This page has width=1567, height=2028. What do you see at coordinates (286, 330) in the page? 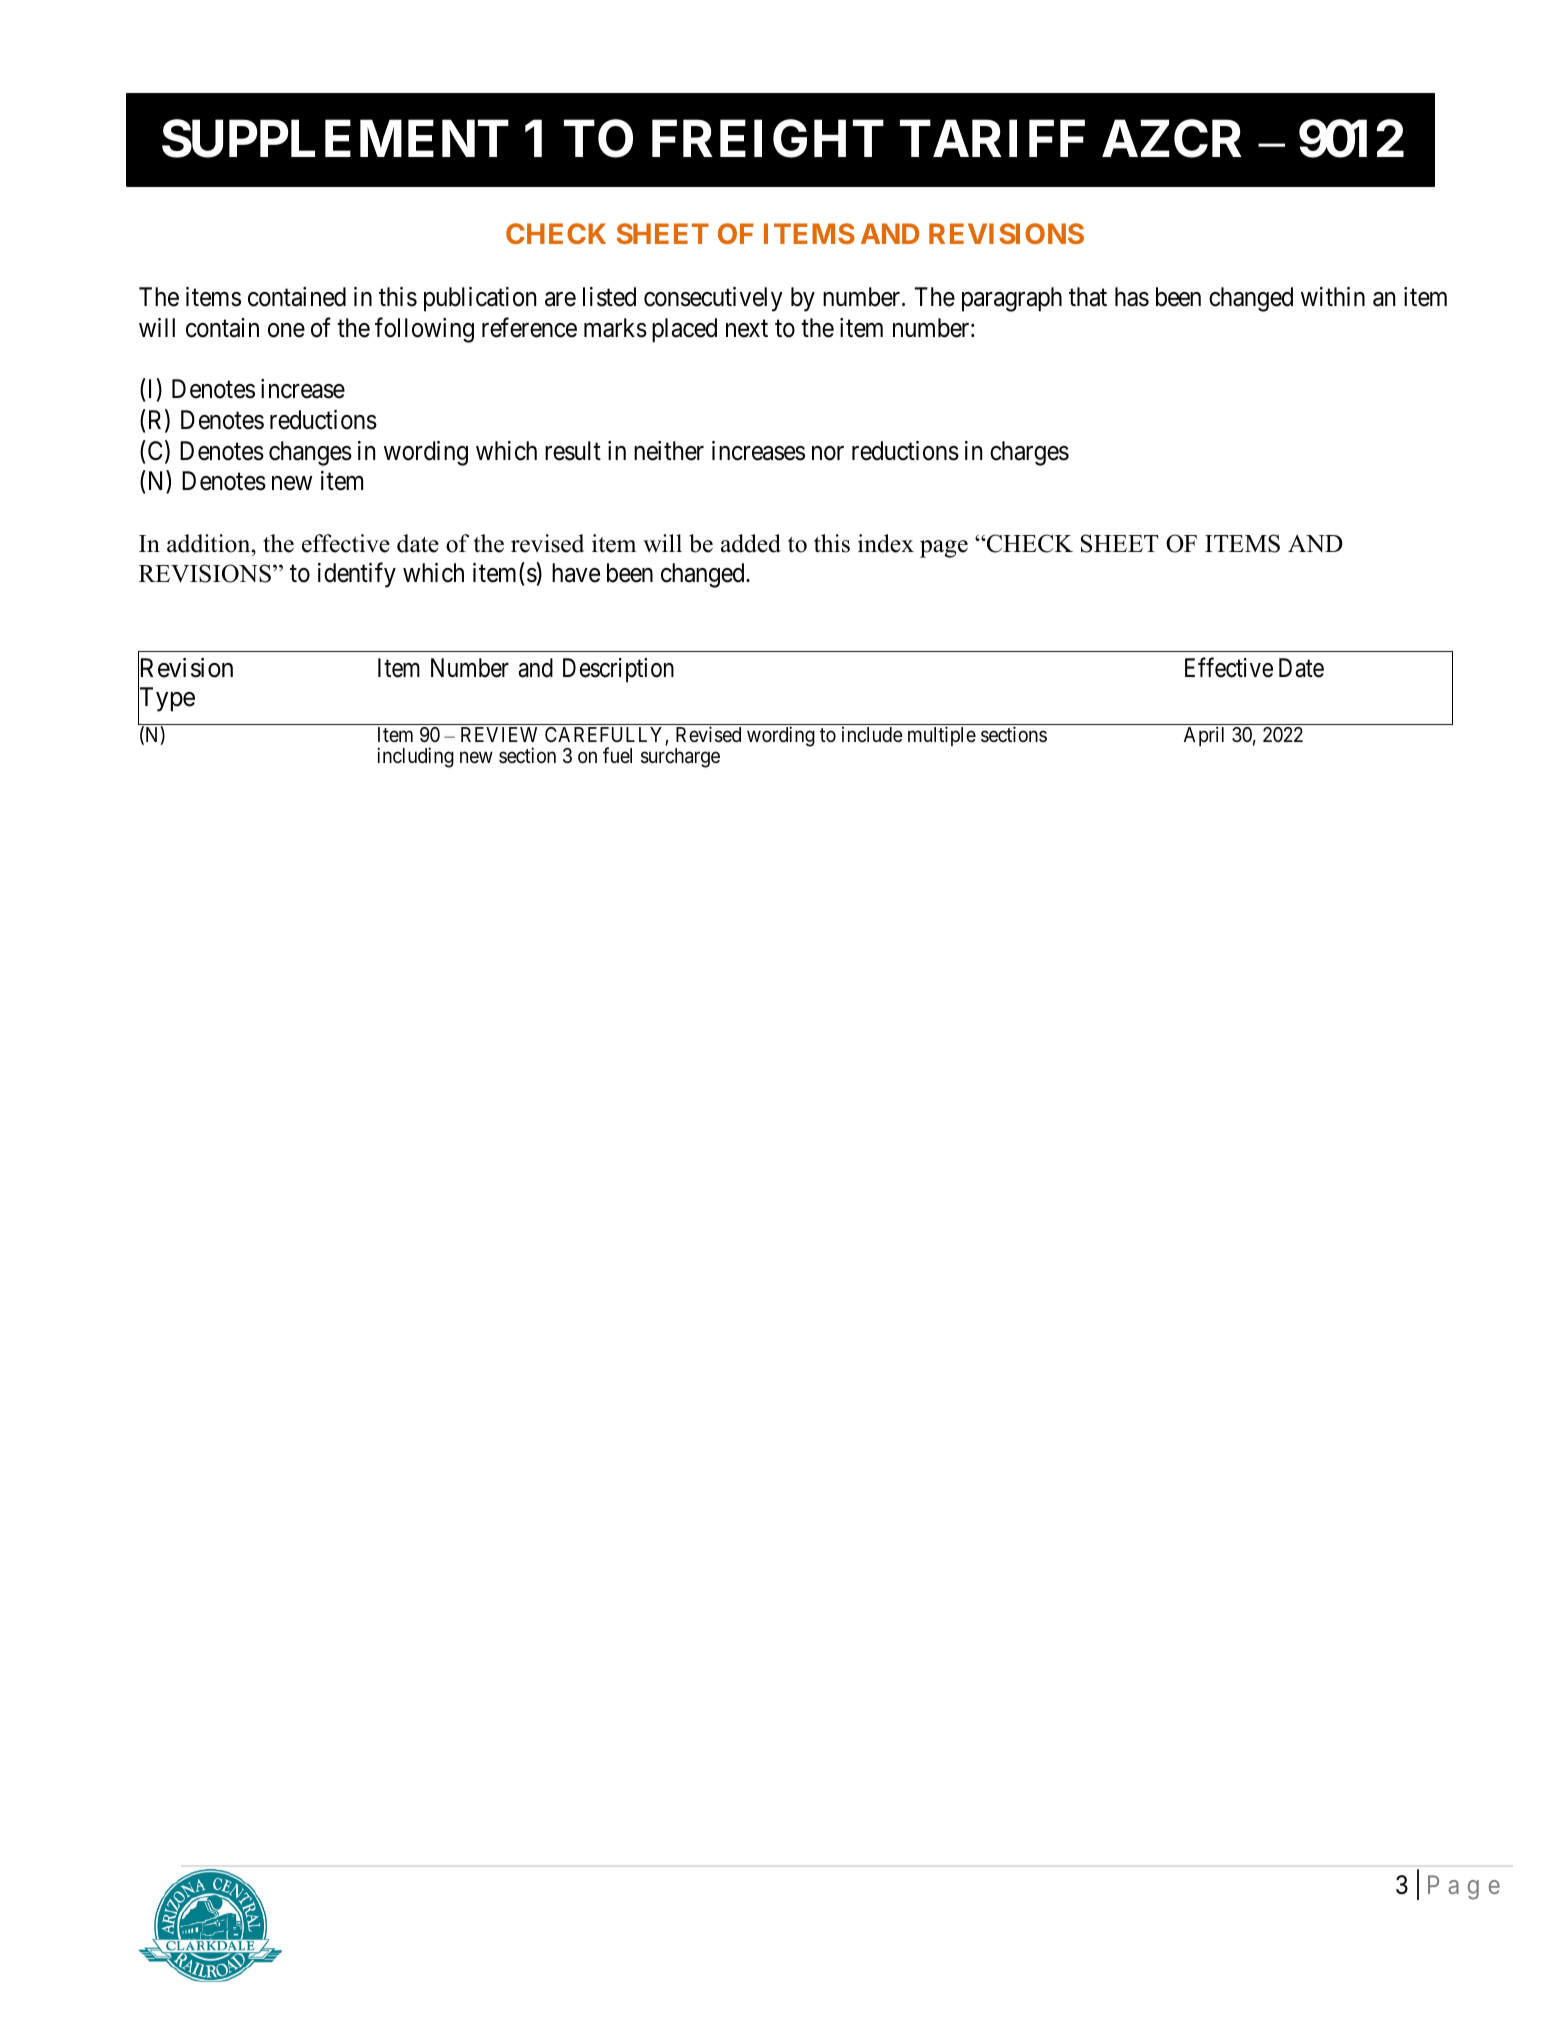
I see `one` at bounding box center [286, 330].
